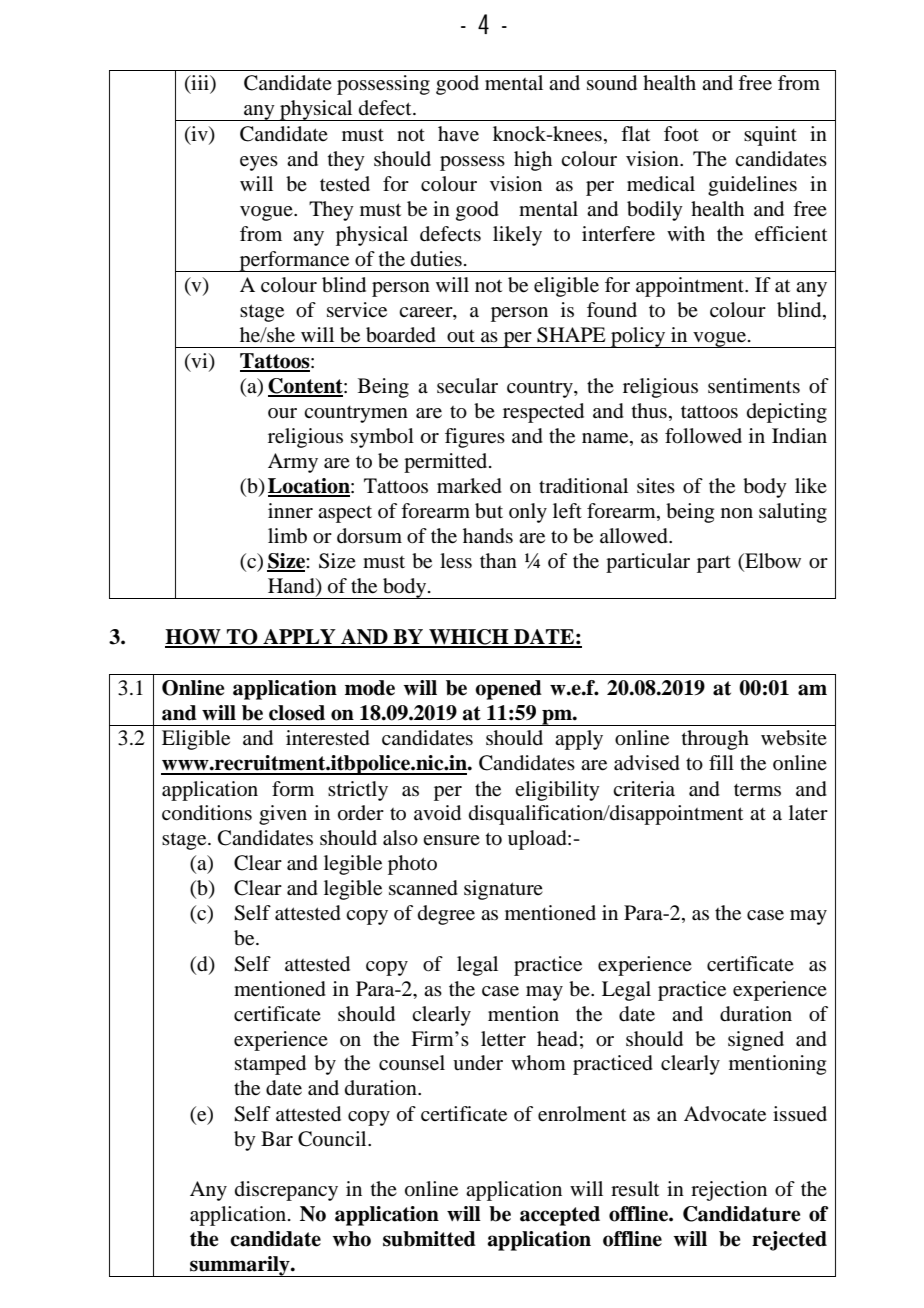 This screenshot has height=1308, width=924. I want to click on through, so click(715, 740).
